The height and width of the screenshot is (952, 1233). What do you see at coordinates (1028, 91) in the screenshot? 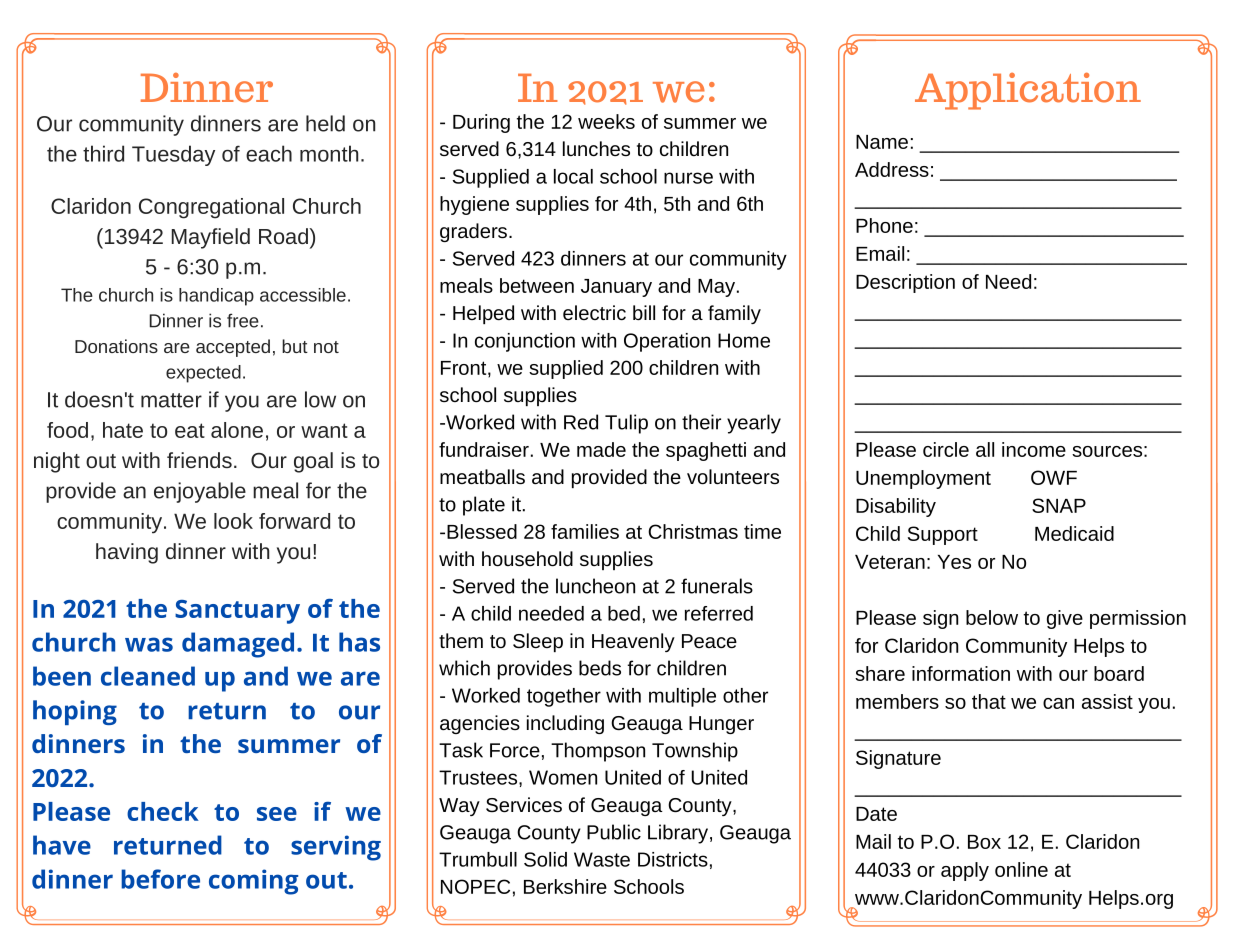
I see `Application` at bounding box center [1028, 91].
